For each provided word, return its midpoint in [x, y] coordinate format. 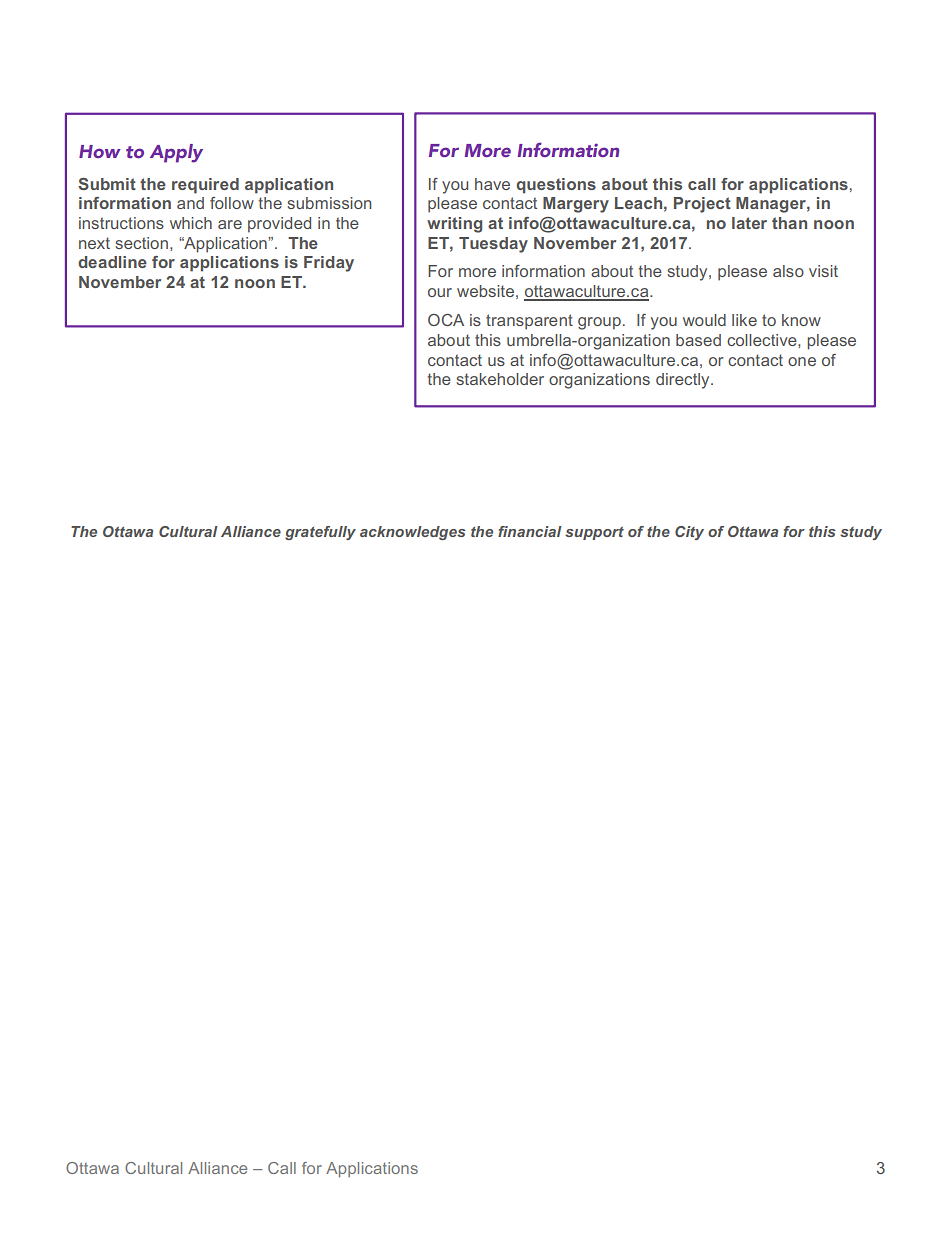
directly [684, 381]
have [492, 184]
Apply [176, 153]
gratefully [320, 533]
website [485, 291]
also [788, 271]
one [802, 361]
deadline [112, 262]
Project [702, 205]
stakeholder [500, 379]
